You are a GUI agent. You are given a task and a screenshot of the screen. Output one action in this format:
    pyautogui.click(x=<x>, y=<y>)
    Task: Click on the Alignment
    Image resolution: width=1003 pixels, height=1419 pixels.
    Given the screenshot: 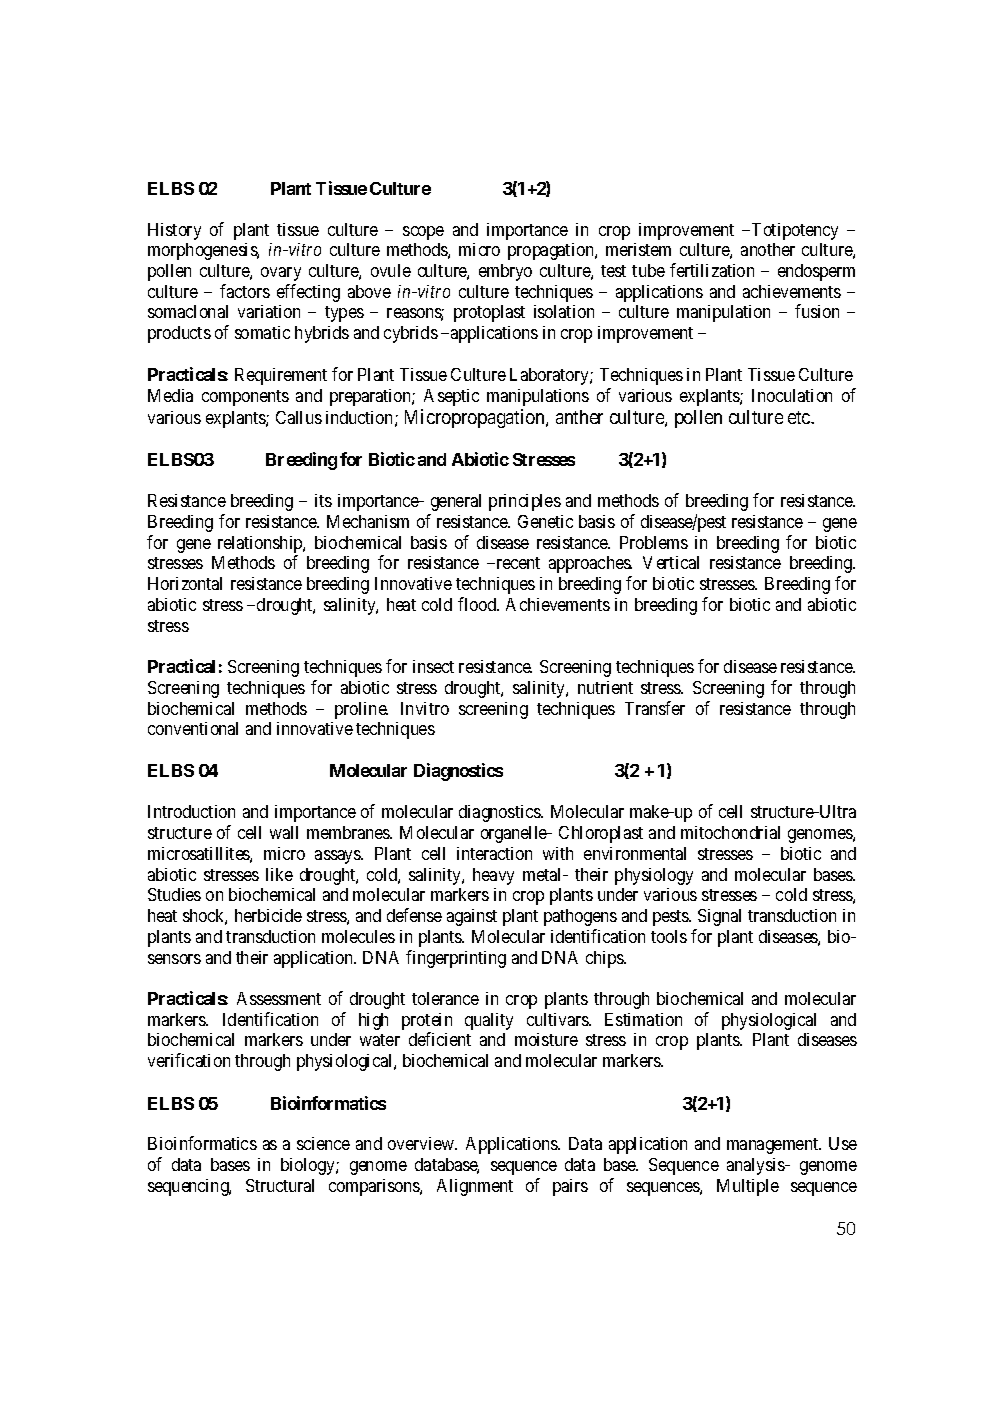 What is the action you would take?
    pyautogui.click(x=475, y=1187)
